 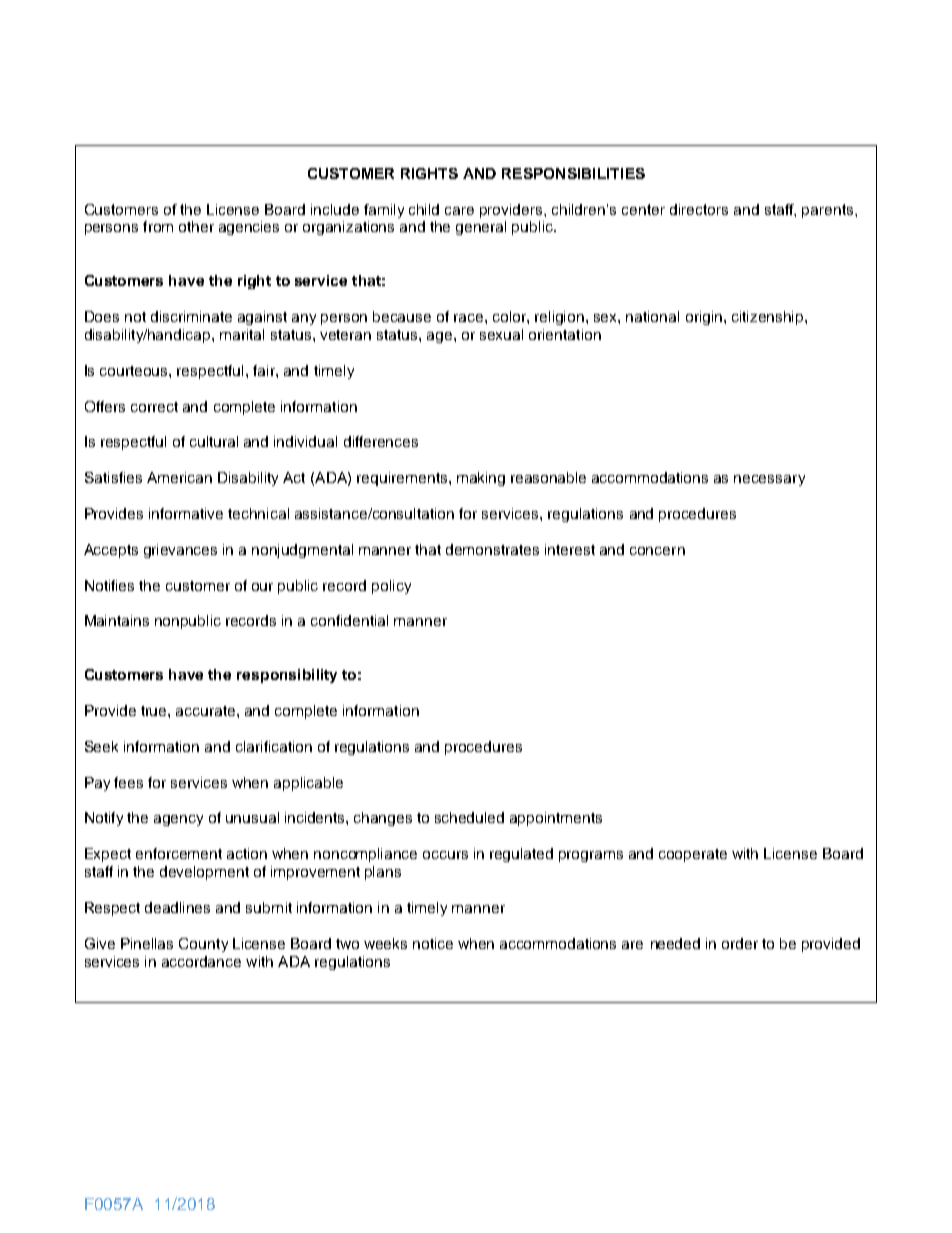 I want to click on order, so click(x=740, y=943).
